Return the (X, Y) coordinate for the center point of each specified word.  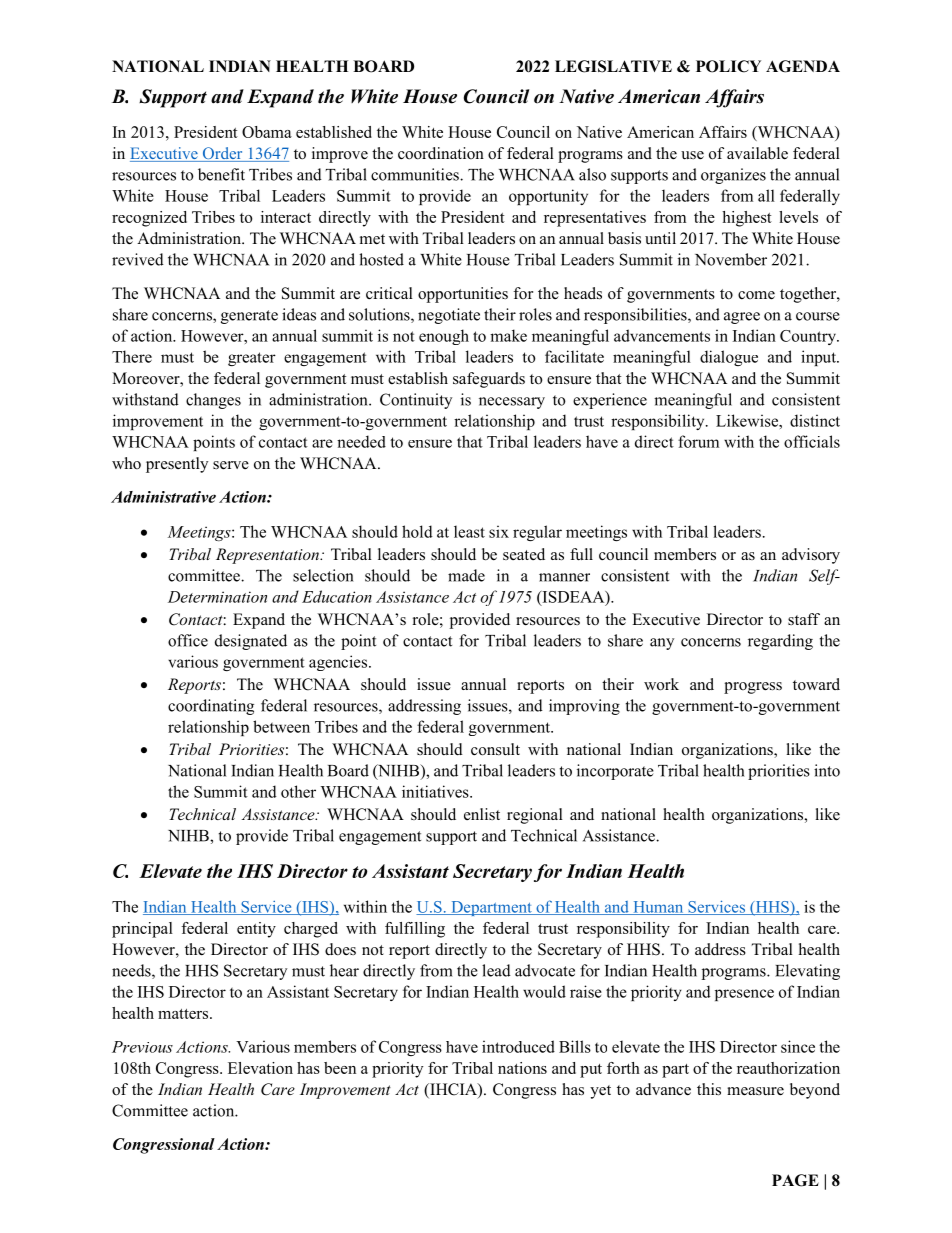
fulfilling (415, 930)
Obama (267, 132)
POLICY (728, 66)
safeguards (489, 380)
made (466, 575)
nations (522, 1068)
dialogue (729, 358)
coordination (441, 153)
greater (252, 359)
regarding (780, 642)
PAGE (795, 1180)
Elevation (260, 1068)
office (188, 640)
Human (658, 908)
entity (256, 930)
